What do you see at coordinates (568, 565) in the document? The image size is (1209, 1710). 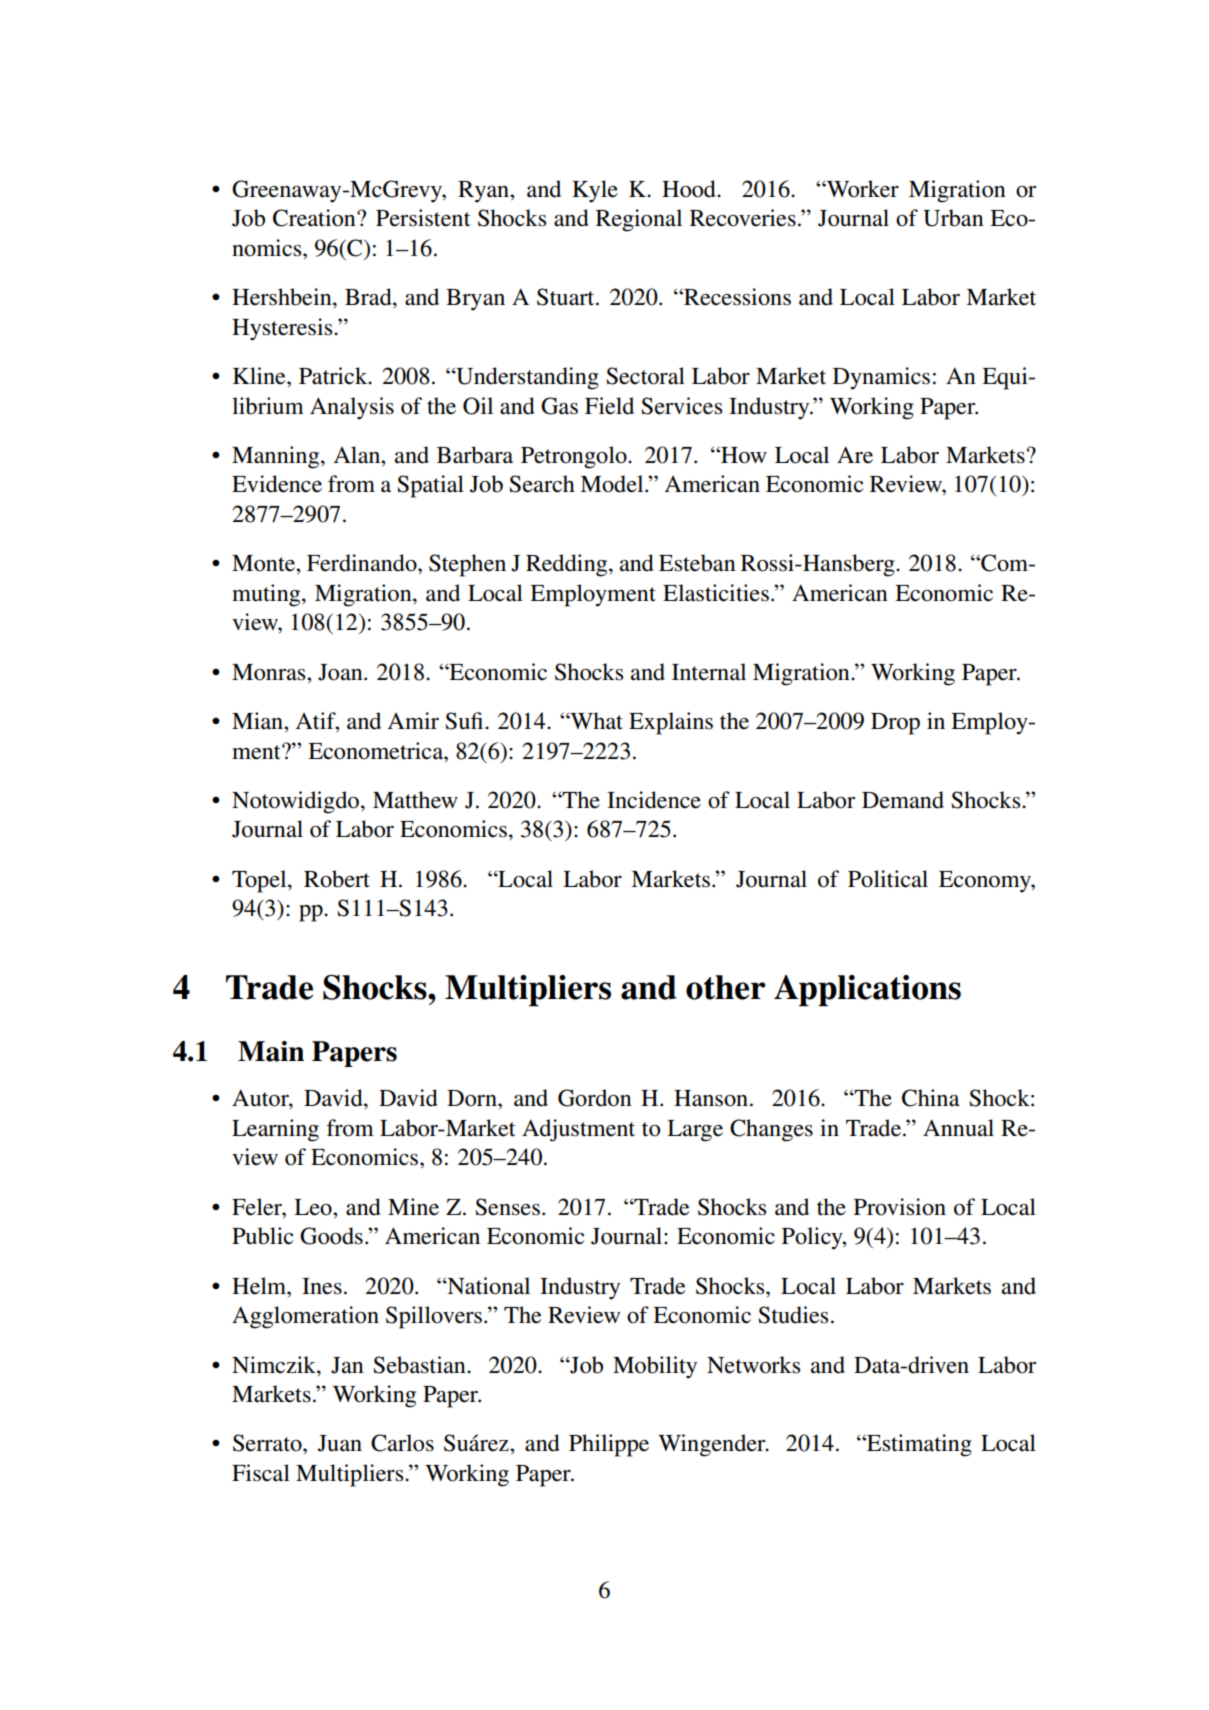 I see `Redding` at bounding box center [568, 565].
